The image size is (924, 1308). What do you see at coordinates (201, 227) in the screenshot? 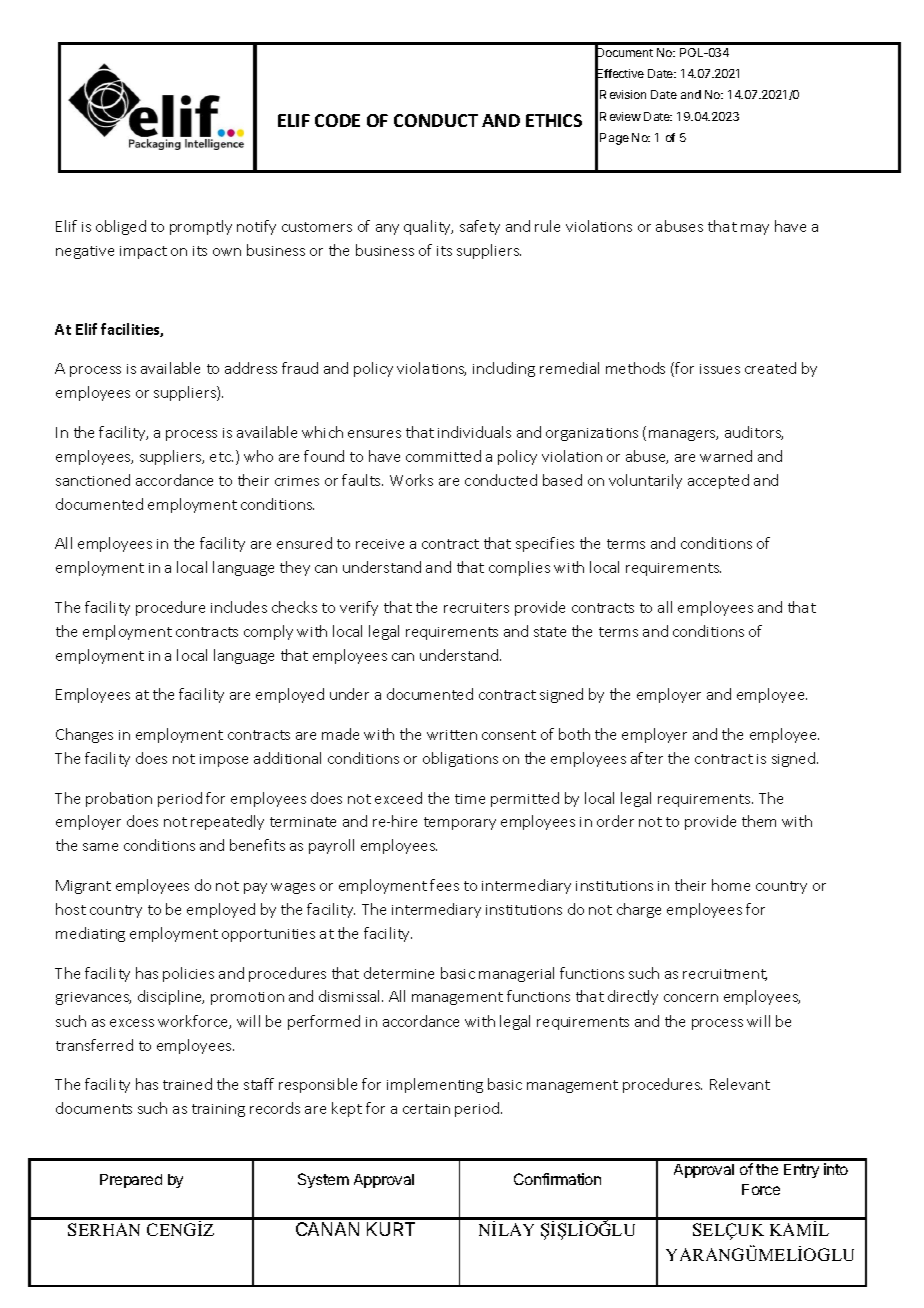
I see `promptly` at bounding box center [201, 227].
